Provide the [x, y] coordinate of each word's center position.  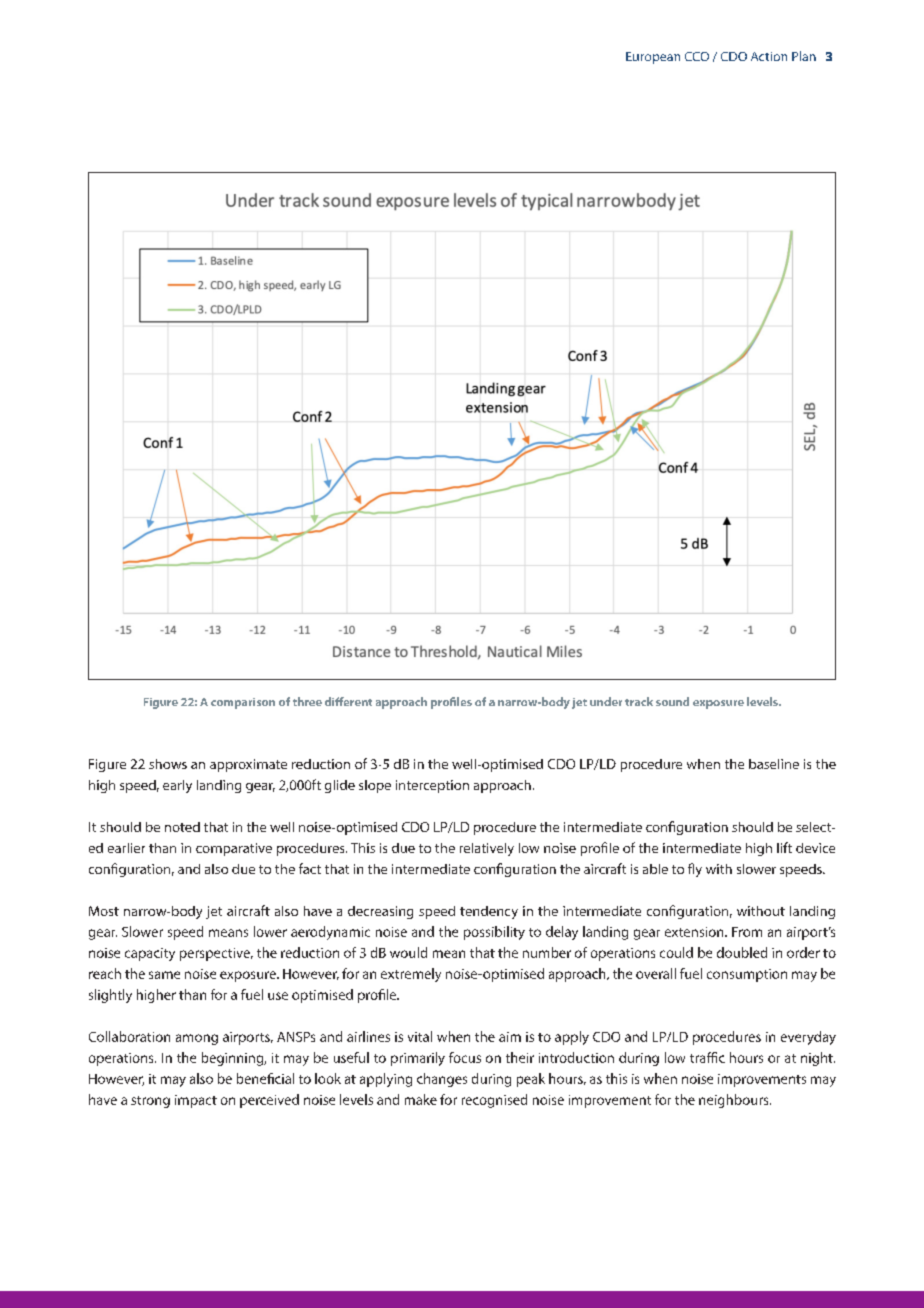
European [653, 58]
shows [168, 764]
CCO [697, 56]
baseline [774, 764]
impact [196, 1101]
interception [432, 786]
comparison [243, 703]
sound [672, 701]
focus [465, 1057]
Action [769, 56]
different [348, 701]
